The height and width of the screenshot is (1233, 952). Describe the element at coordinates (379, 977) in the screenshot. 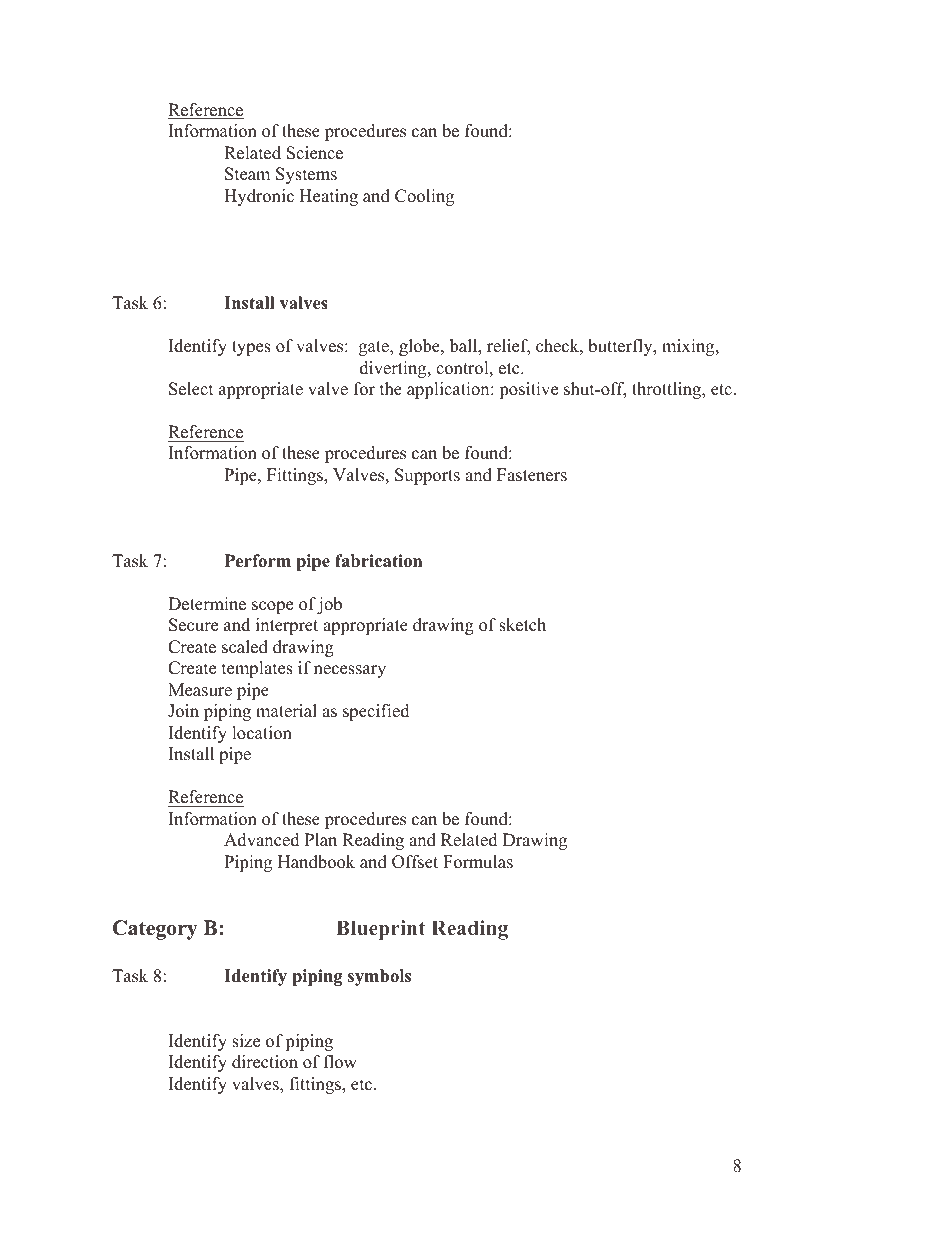

I see `symbols` at that location.
